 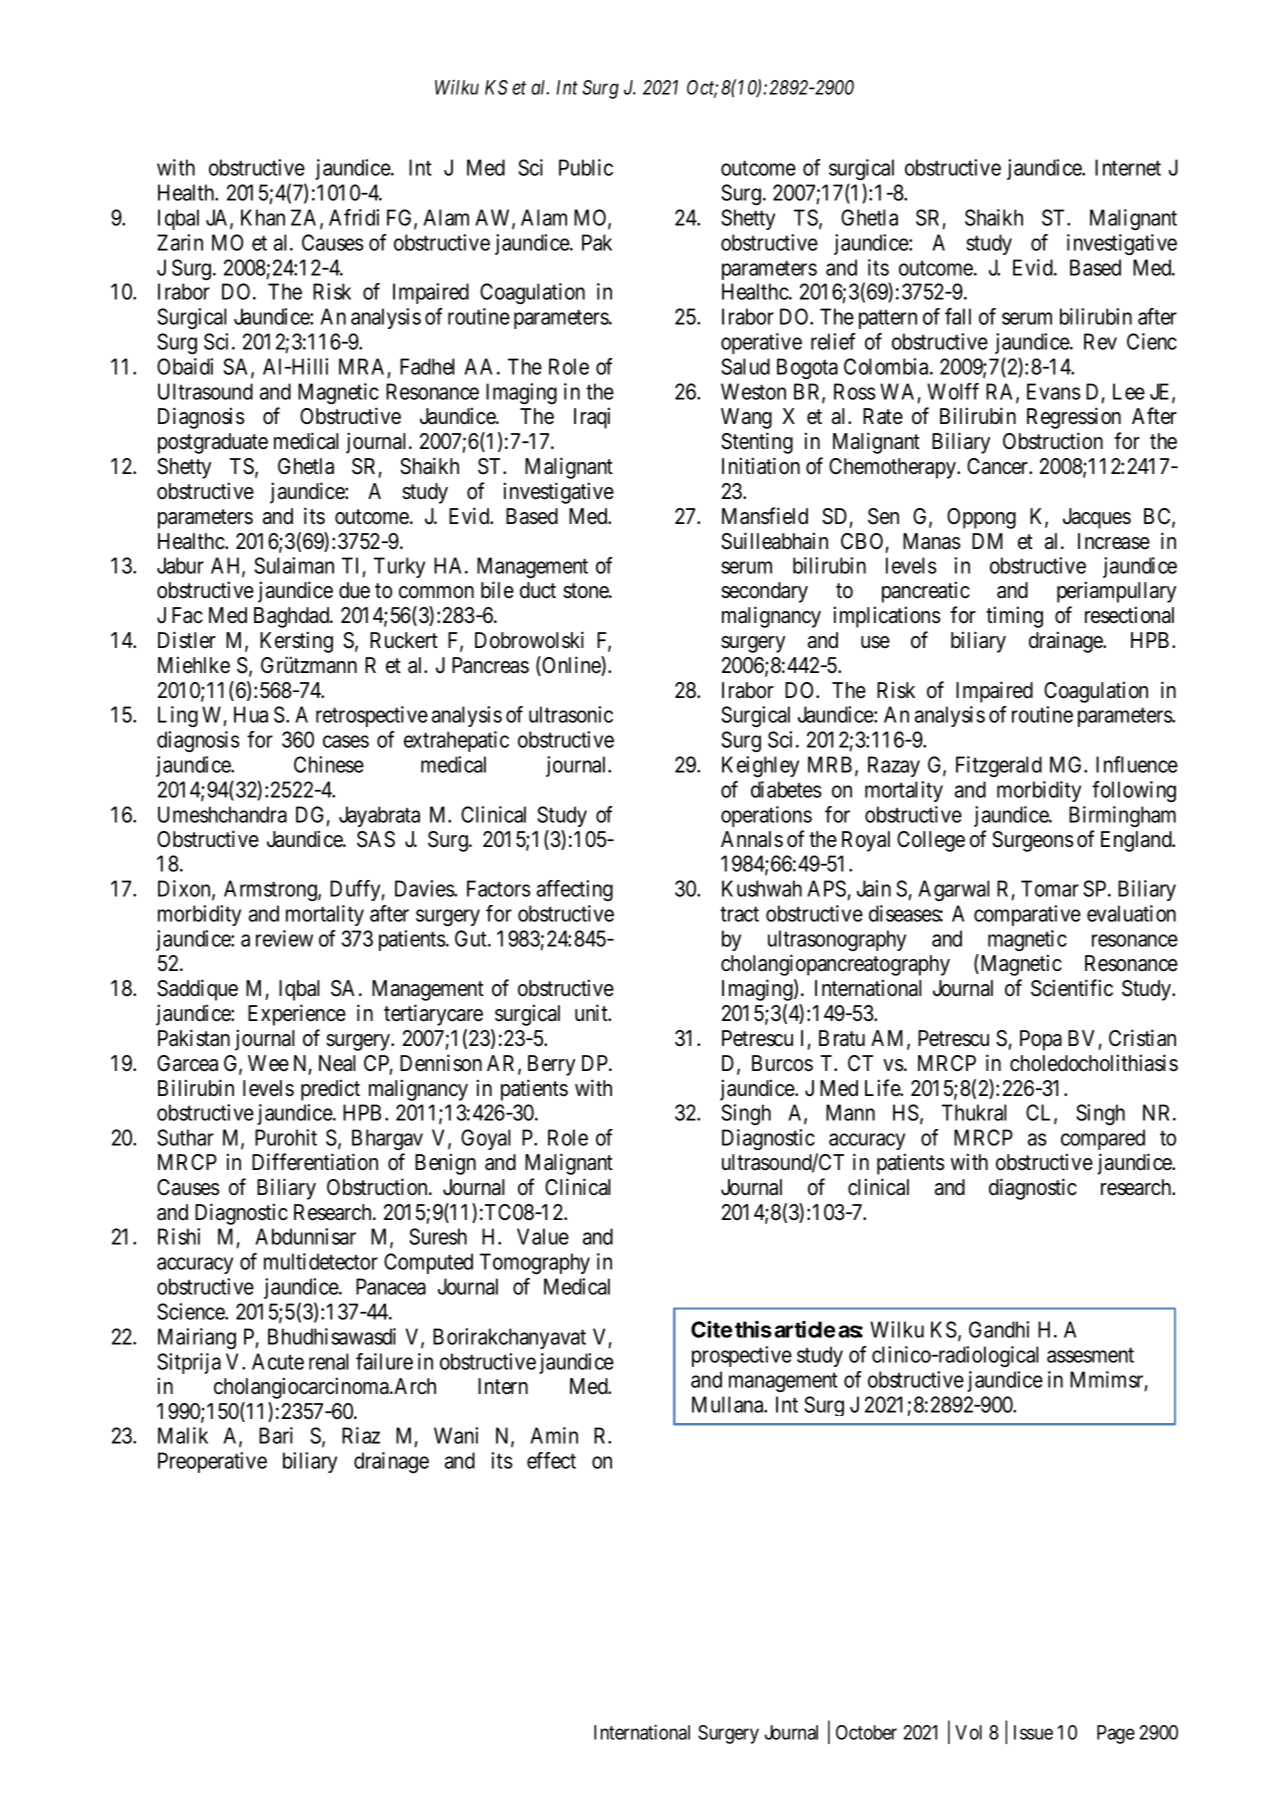 I want to click on Acute, so click(x=278, y=1361).
